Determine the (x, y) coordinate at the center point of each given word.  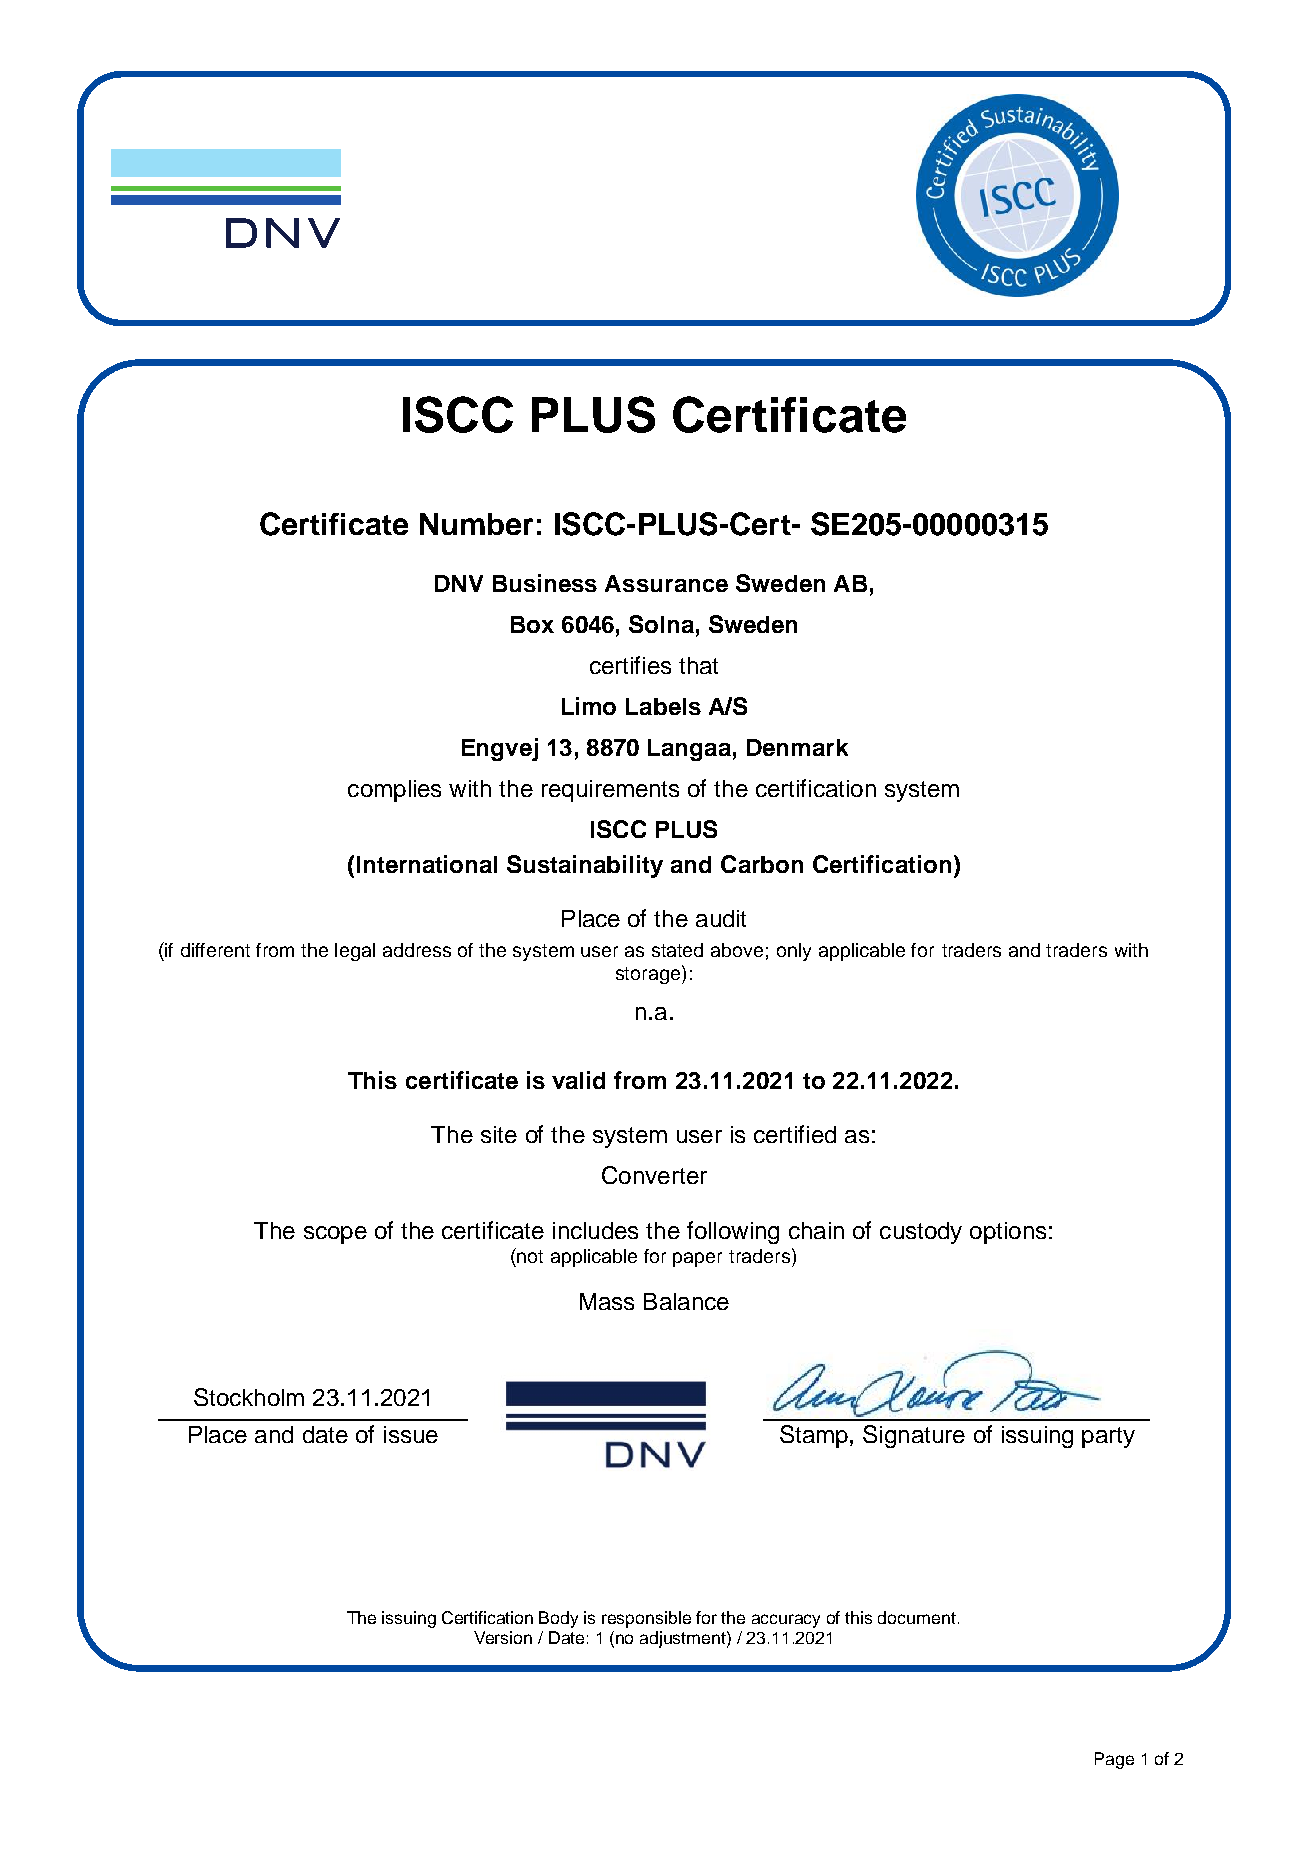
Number (476, 524)
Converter (654, 1175)
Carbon (762, 864)
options (1008, 1233)
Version (503, 1637)
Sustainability (585, 866)
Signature (914, 1436)
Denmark (797, 747)
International (427, 864)
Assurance (666, 583)
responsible (646, 1619)
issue (411, 1434)
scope (335, 1235)
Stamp (814, 1436)
